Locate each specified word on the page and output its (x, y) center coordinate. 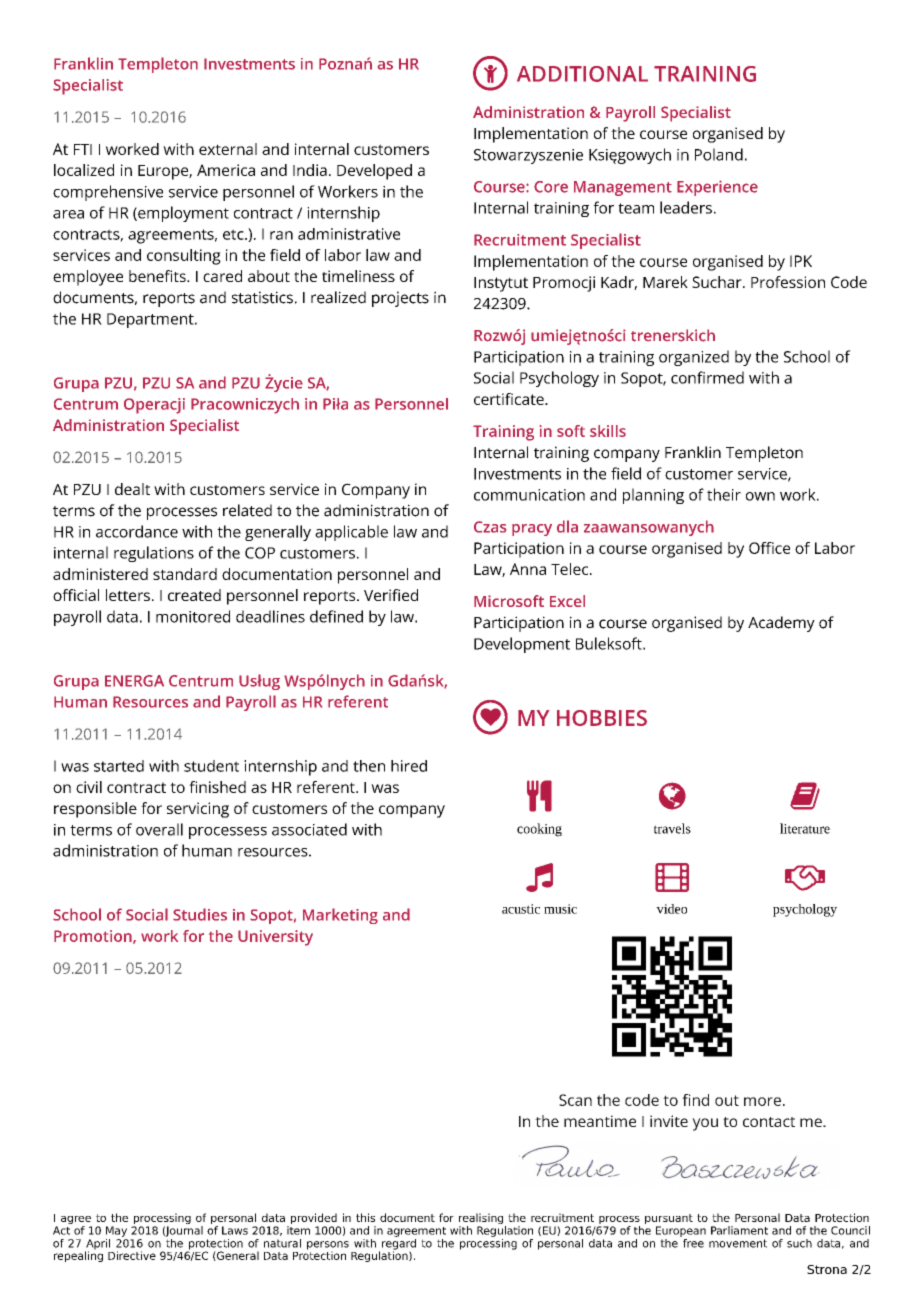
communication (529, 495)
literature (805, 828)
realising (482, 1220)
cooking (539, 830)
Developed (374, 172)
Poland (719, 154)
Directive (132, 1255)
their (724, 494)
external (228, 149)
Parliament (739, 1230)
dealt (132, 489)
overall (159, 829)
